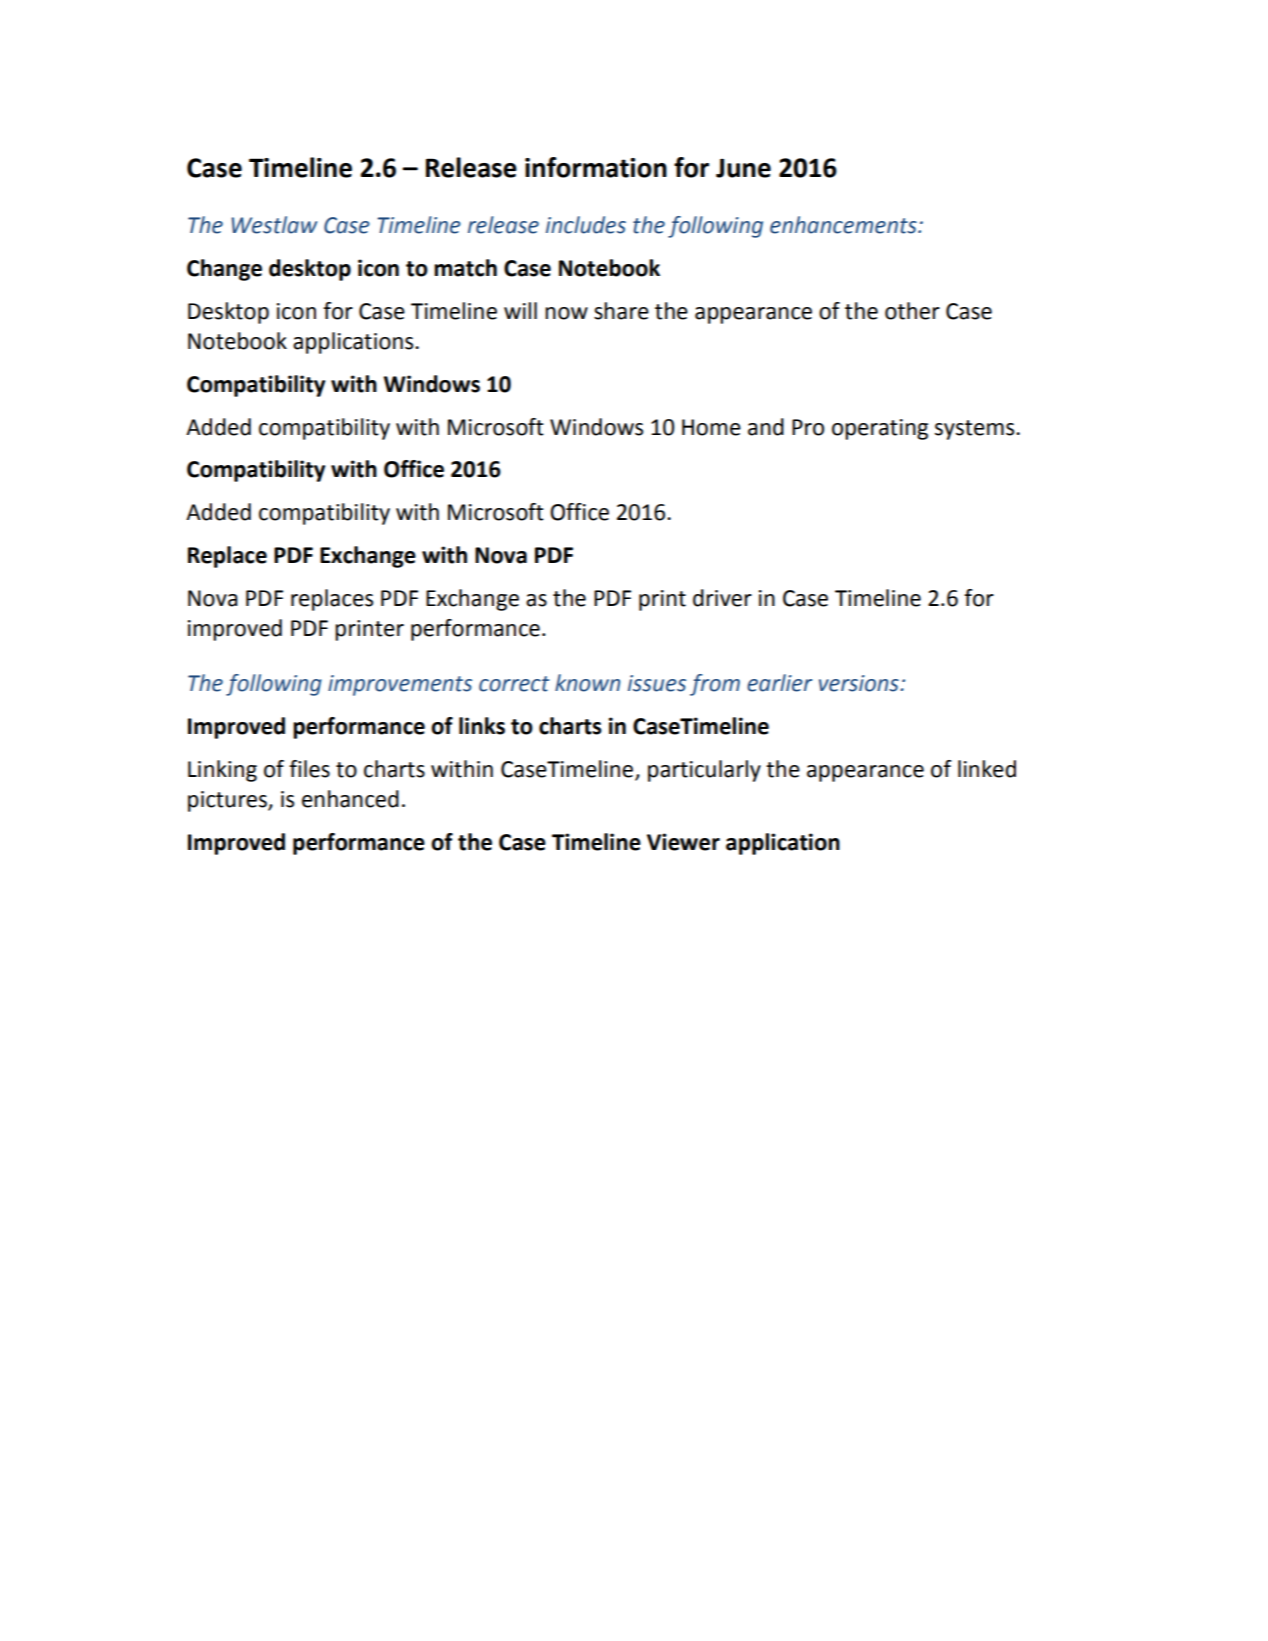  Describe the element at coordinates (596, 167) in the screenshot. I see `information` at that location.
